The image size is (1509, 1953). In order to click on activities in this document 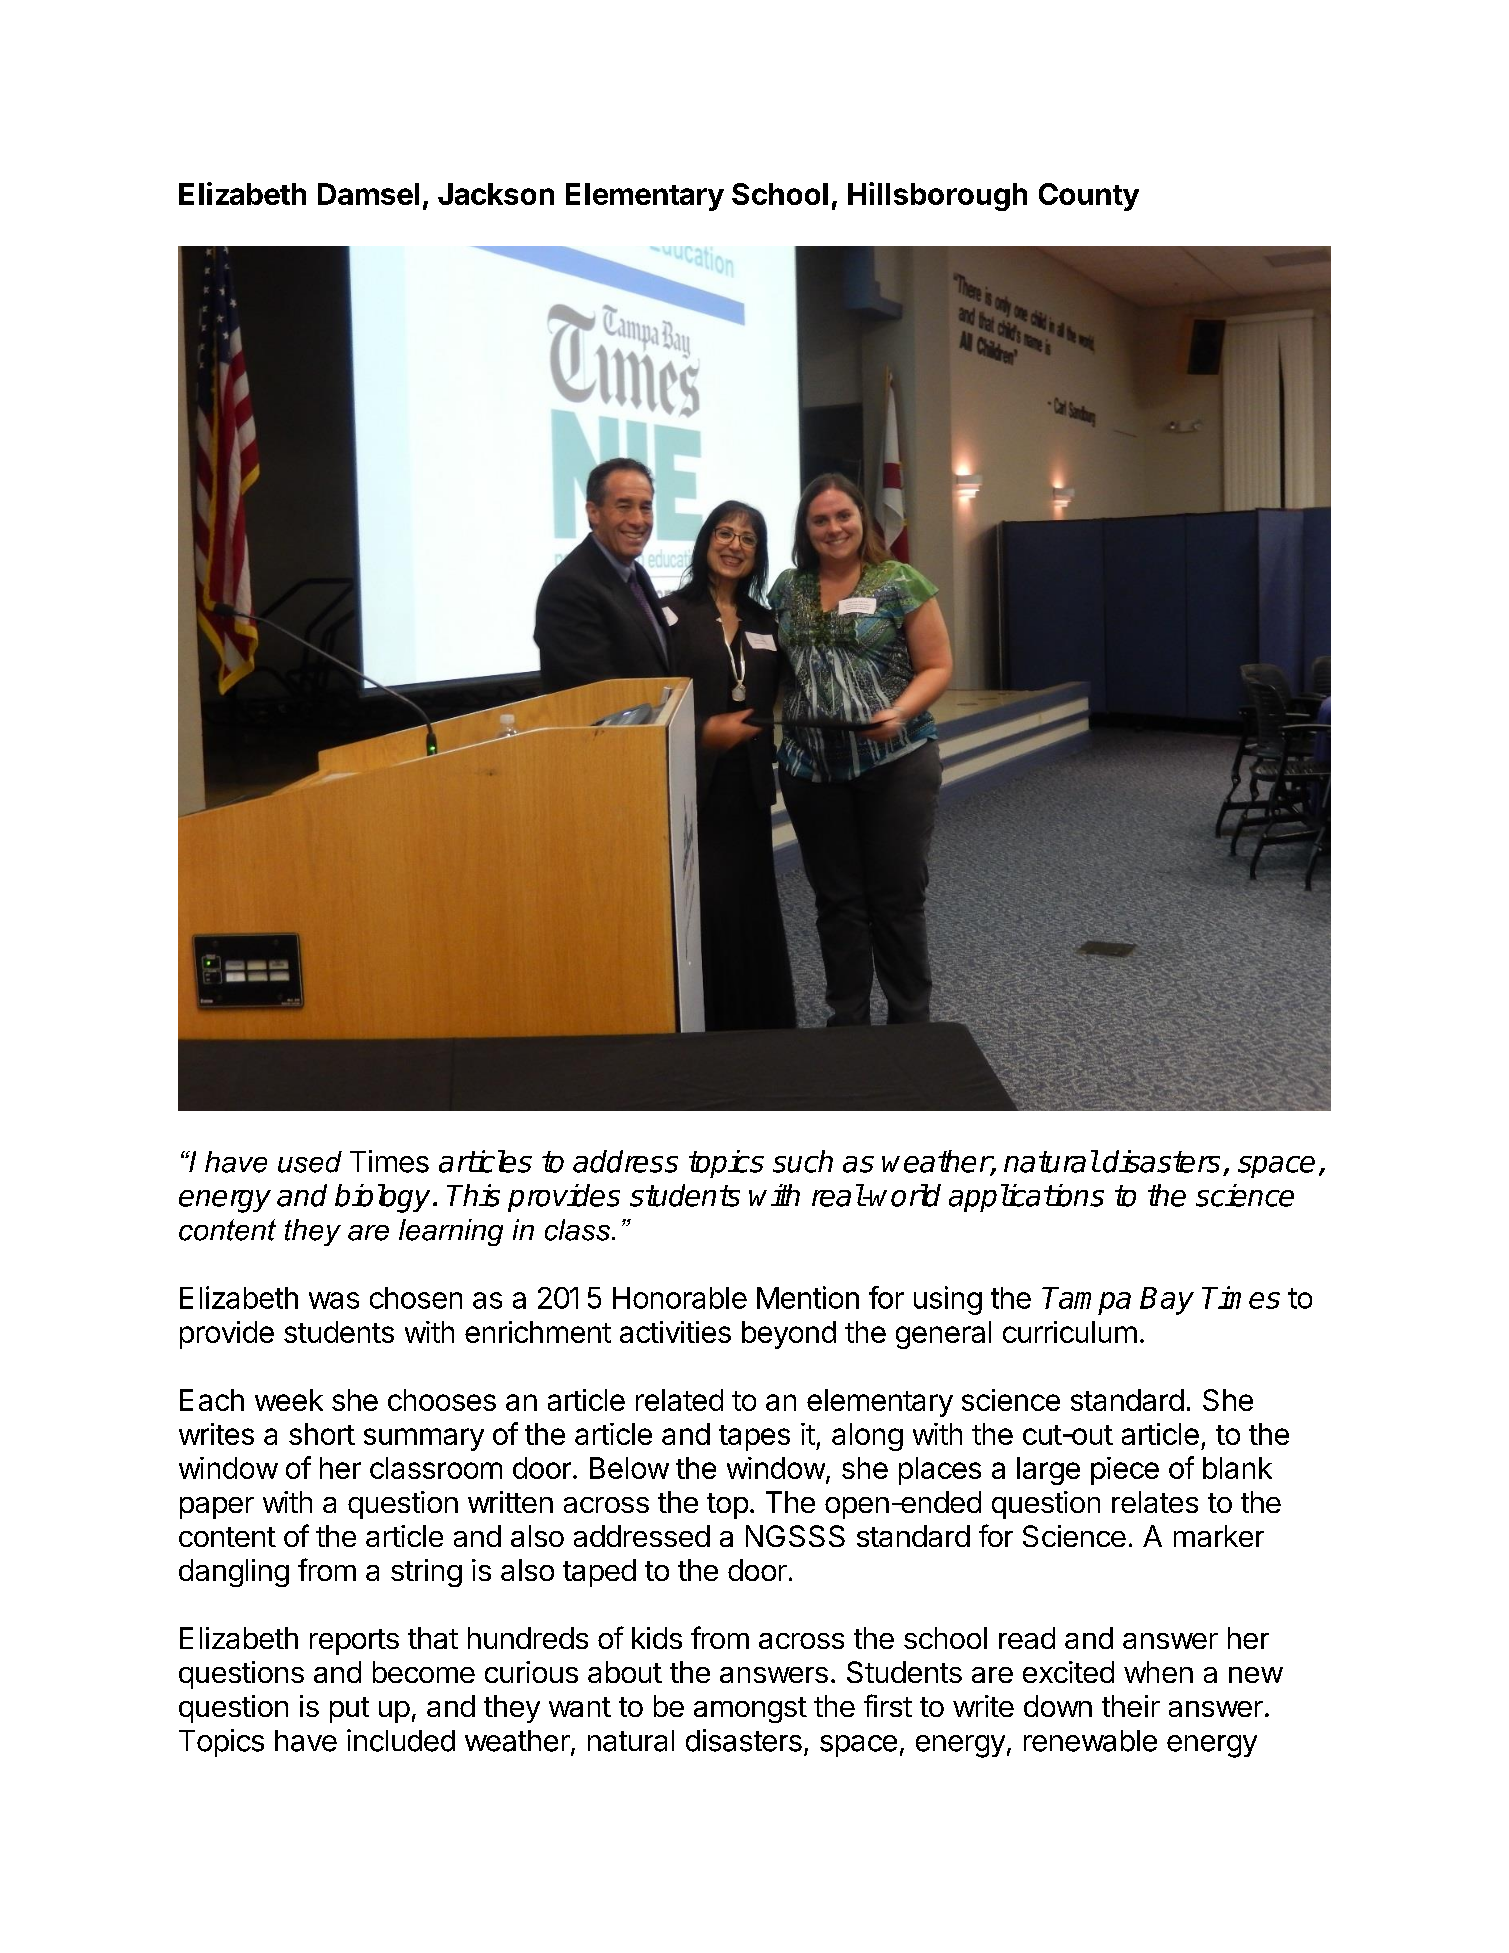, I will do `click(675, 1332)`.
